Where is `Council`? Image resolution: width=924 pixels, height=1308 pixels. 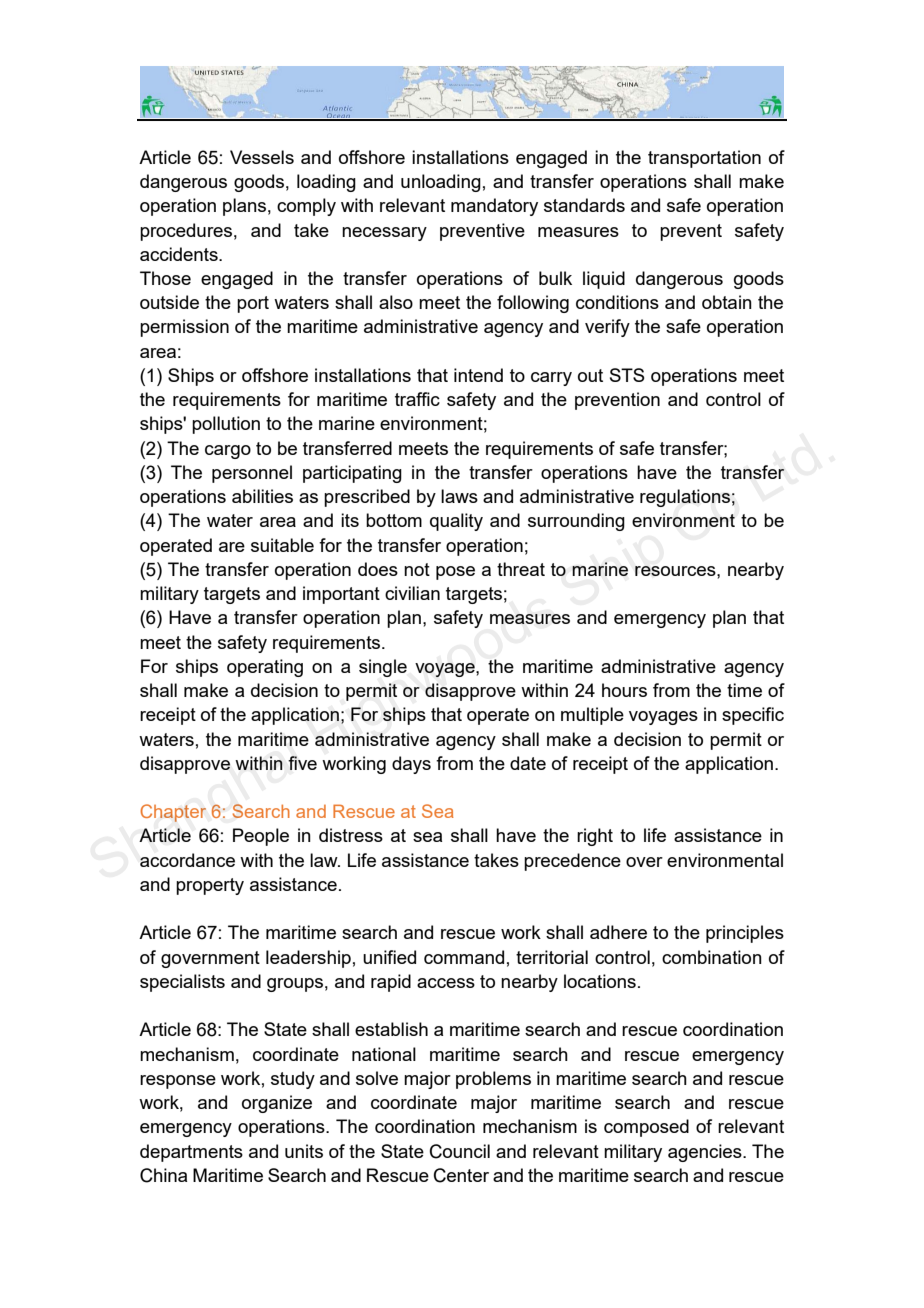 Council is located at coordinates (460, 1151).
